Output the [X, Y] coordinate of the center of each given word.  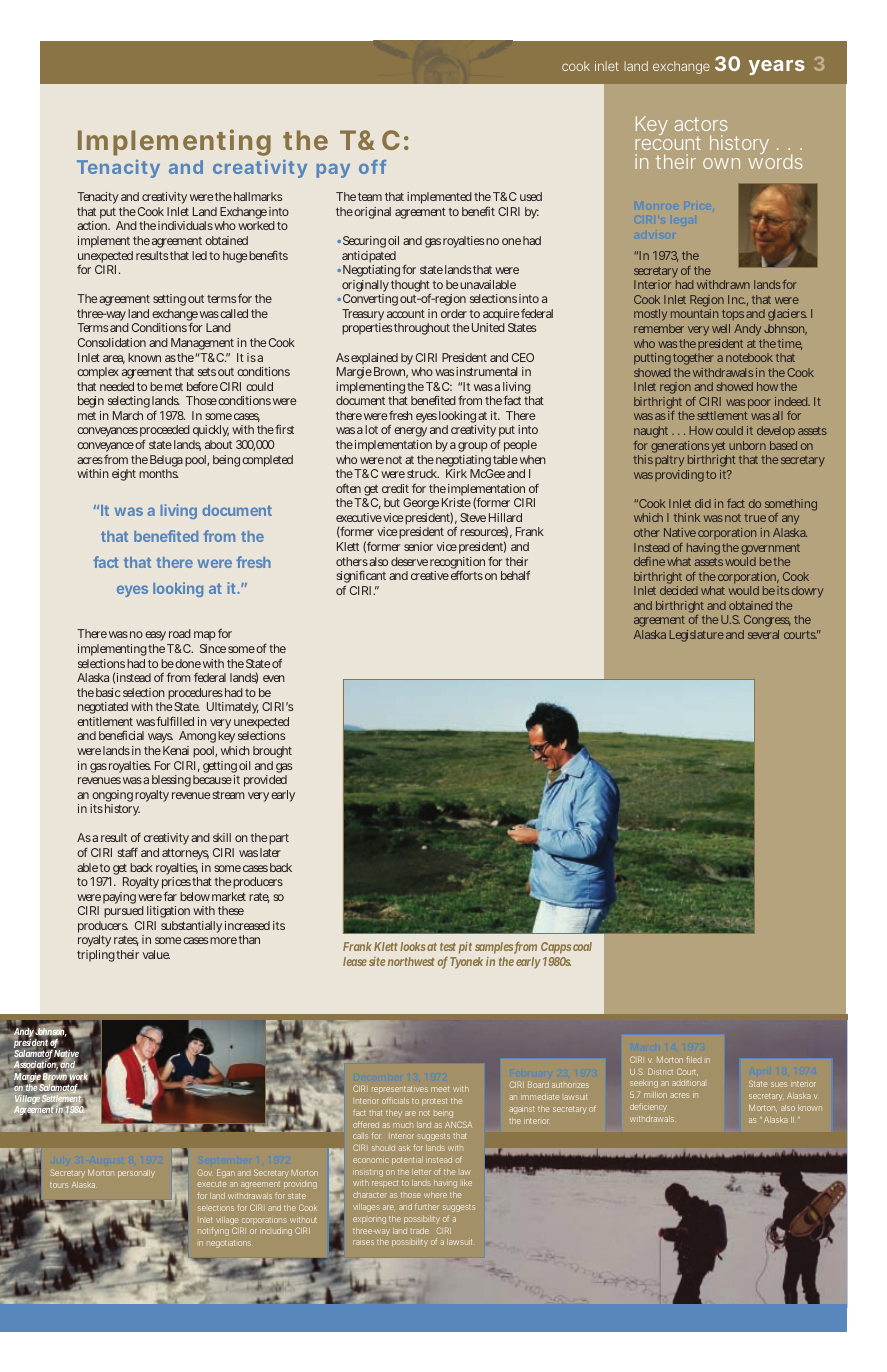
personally [136, 1174]
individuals [185, 225]
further [427, 1206]
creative [430, 575]
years [777, 67]
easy [156, 638]
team [370, 197]
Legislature [696, 636]
